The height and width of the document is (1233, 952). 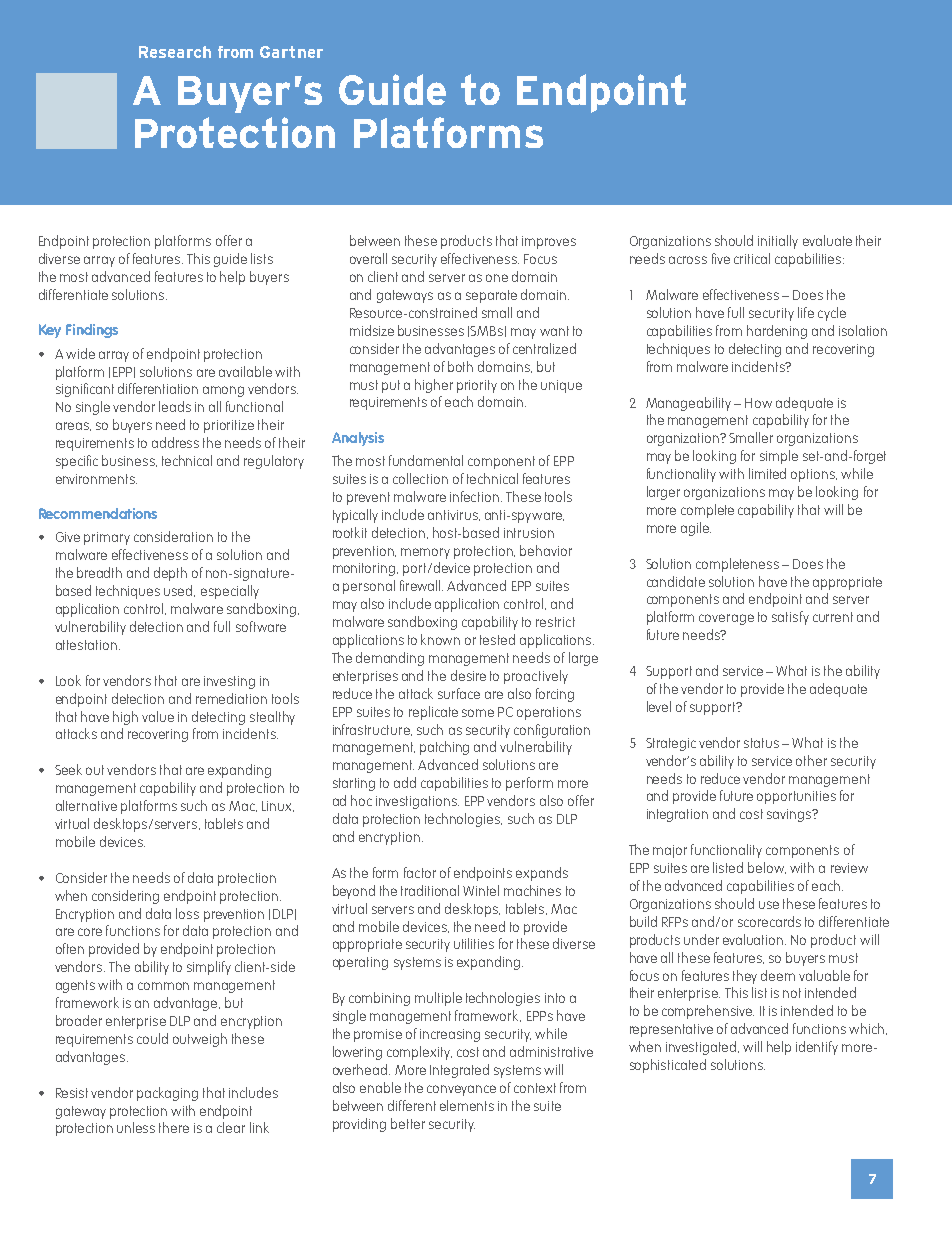 What do you see at coordinates (175, 52) in the document?
I see `Research` at bounding box center [175, 52].
